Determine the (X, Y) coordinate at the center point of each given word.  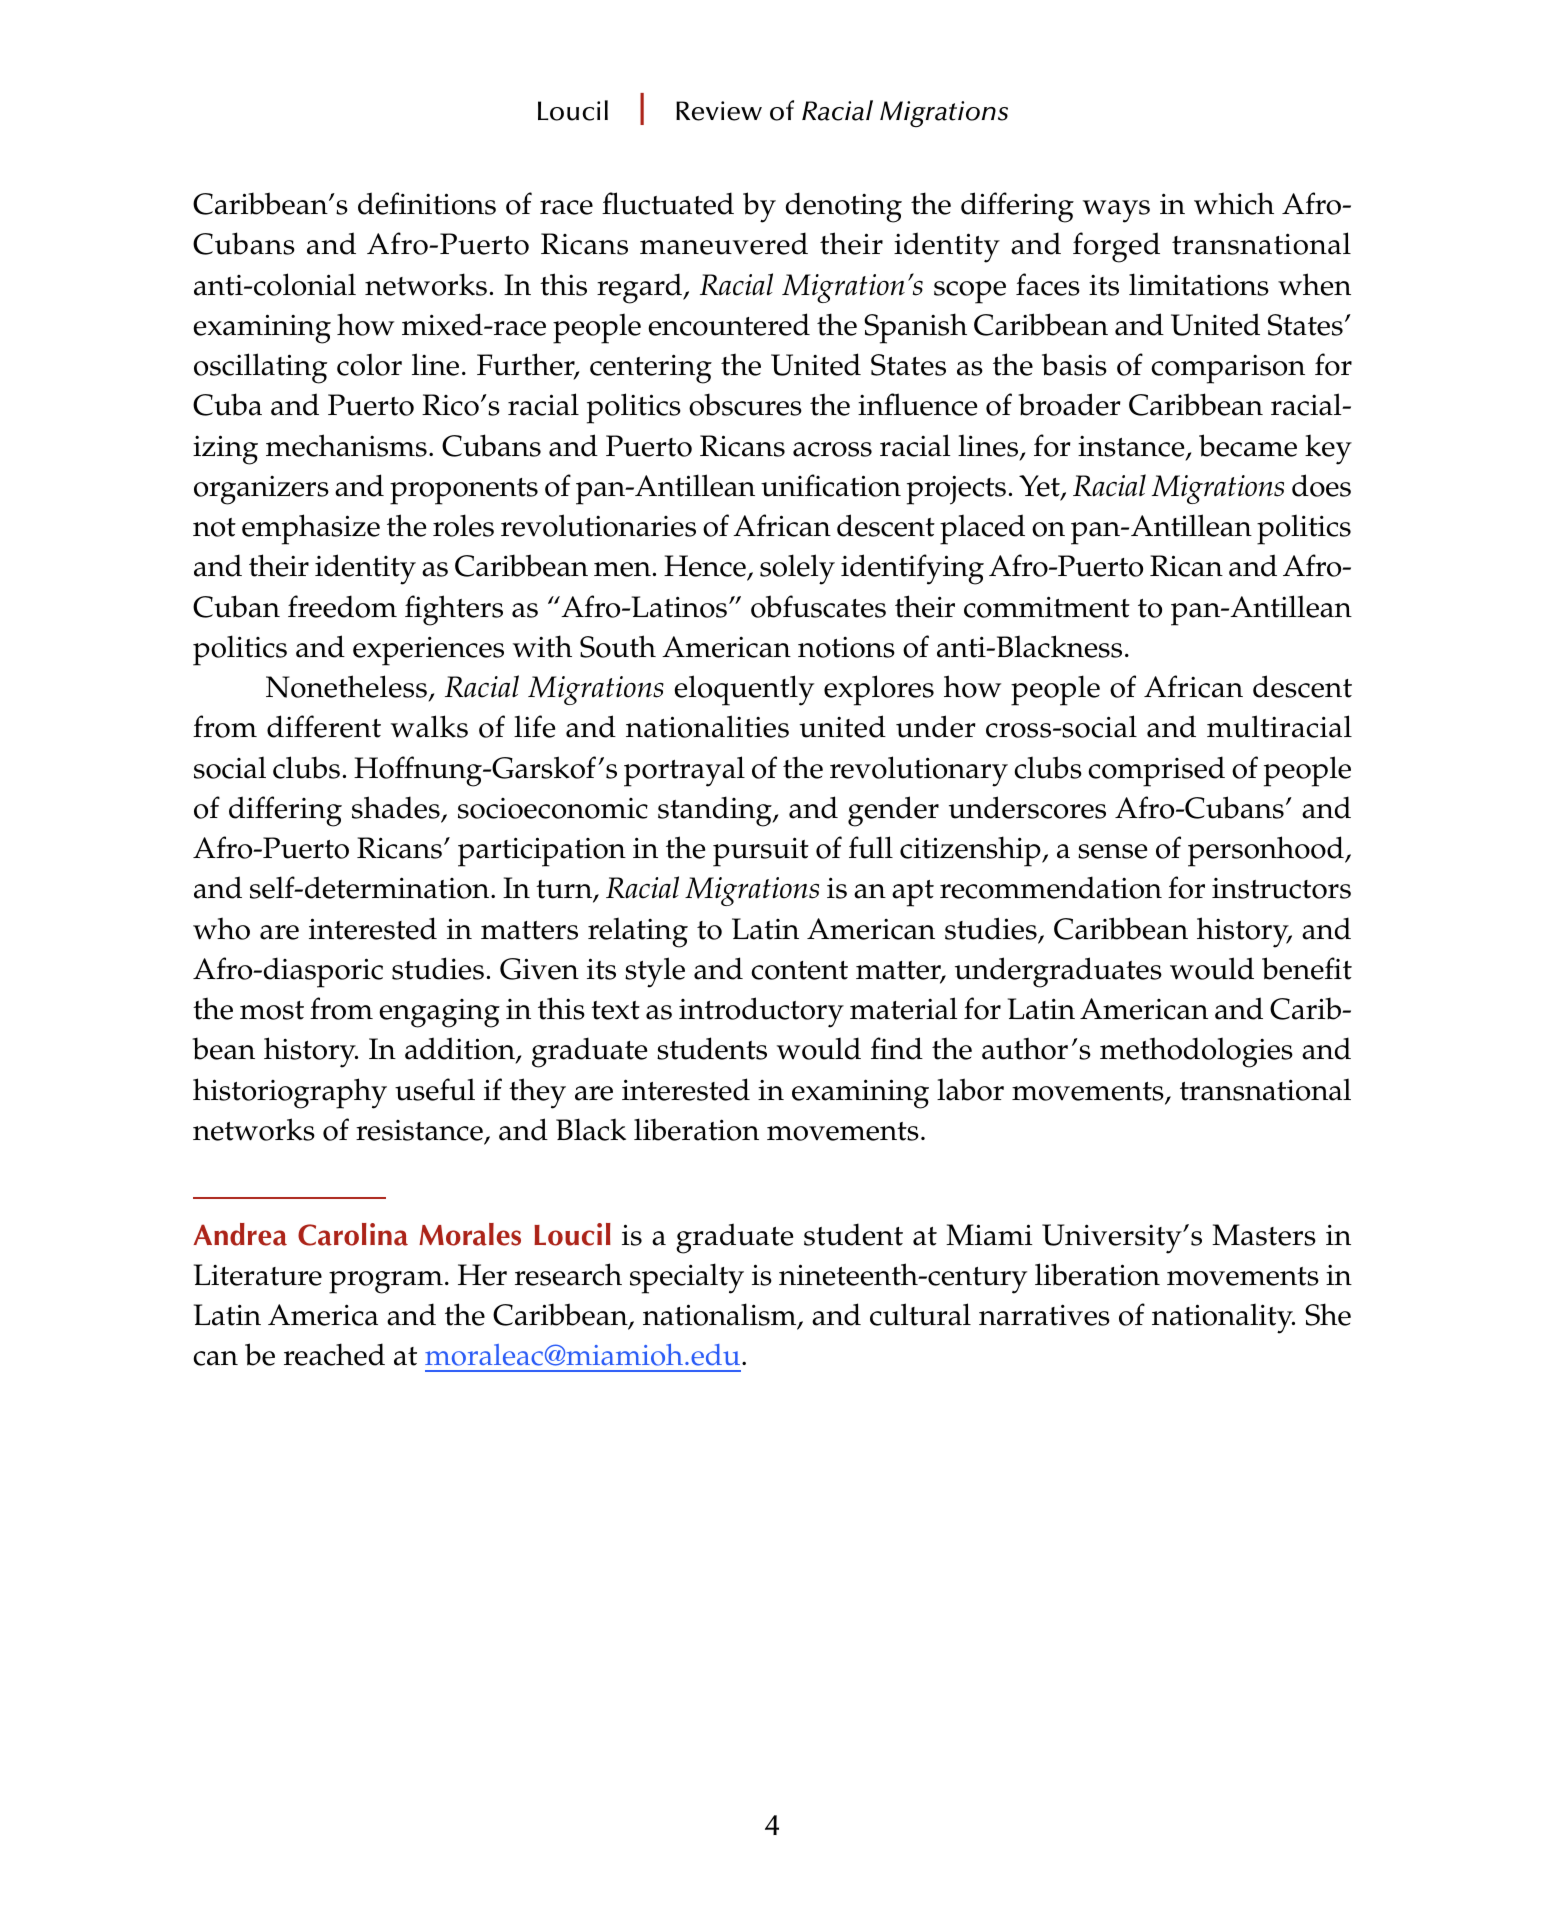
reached (334, 1354)
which (1234, 203)
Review (719, 111)
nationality (1223, 1318)
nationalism (721, 1316)
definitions (427, 203)
